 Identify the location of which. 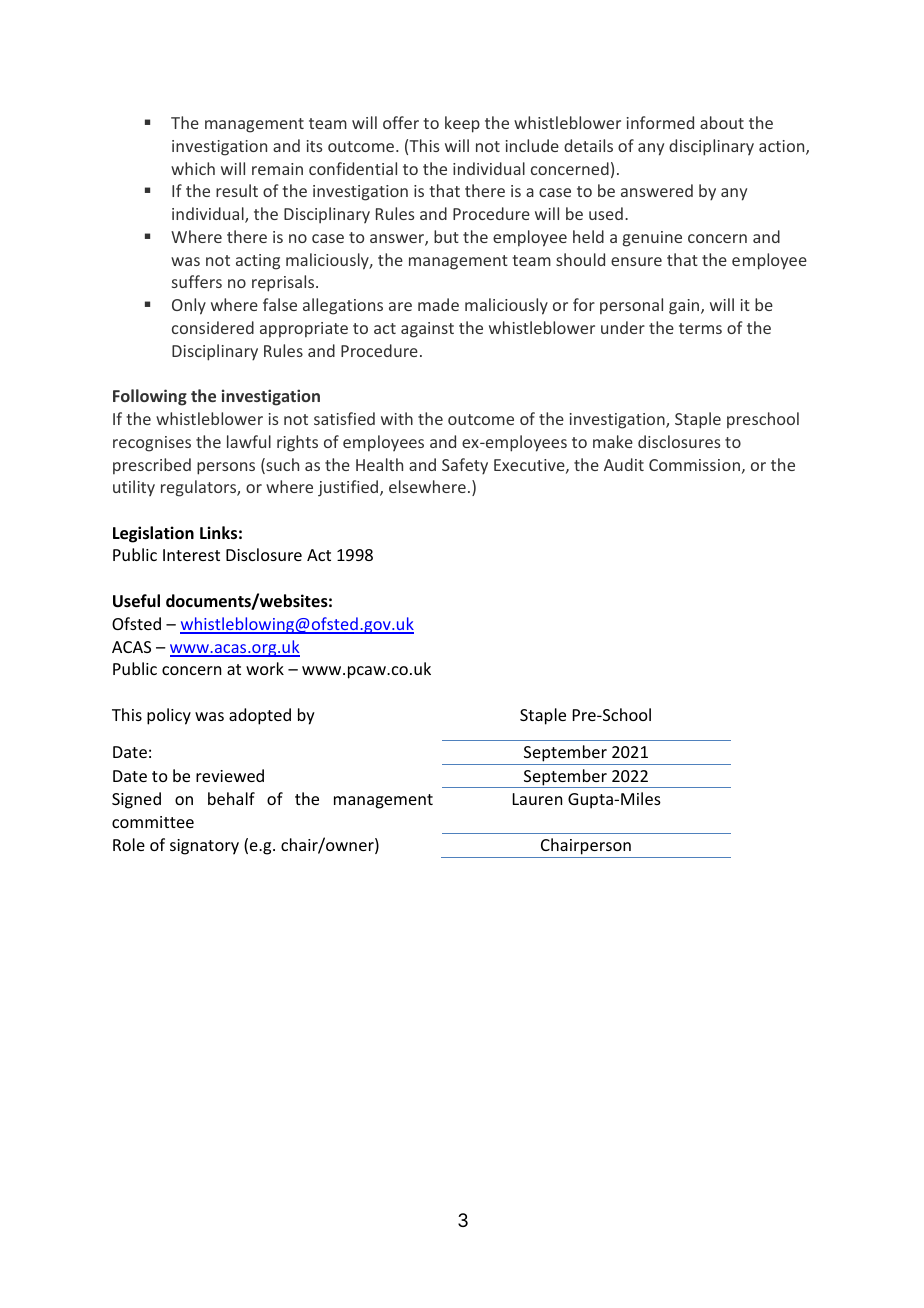
(193, 168).
